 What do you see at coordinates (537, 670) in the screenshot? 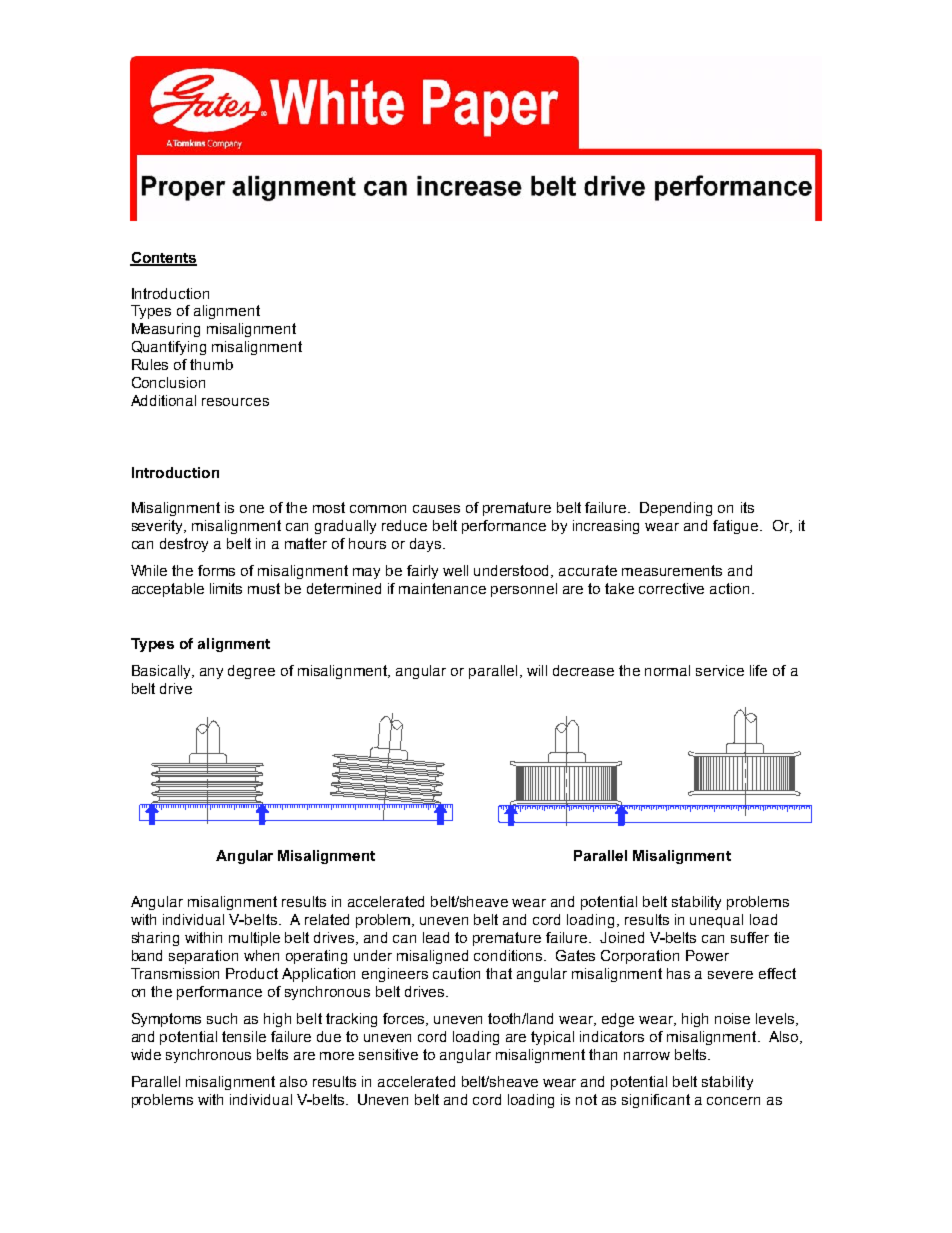
I see `will` at bounding box center [537, 670].
